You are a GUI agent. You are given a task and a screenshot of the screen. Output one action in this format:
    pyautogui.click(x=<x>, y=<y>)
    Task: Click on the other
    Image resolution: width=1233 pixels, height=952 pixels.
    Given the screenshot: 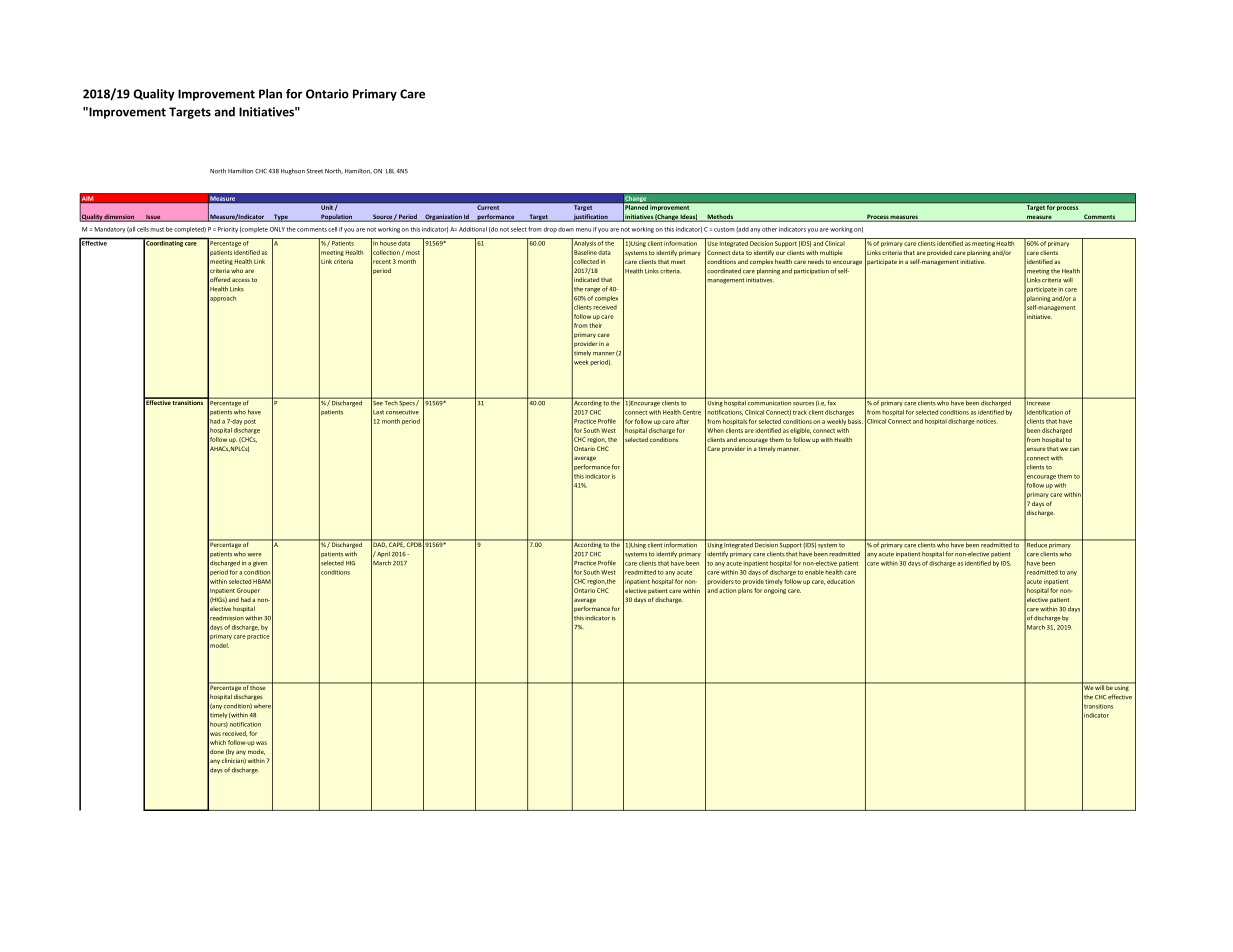 What is the action you would take?
    pyautogui.click(x=769, y=229)
